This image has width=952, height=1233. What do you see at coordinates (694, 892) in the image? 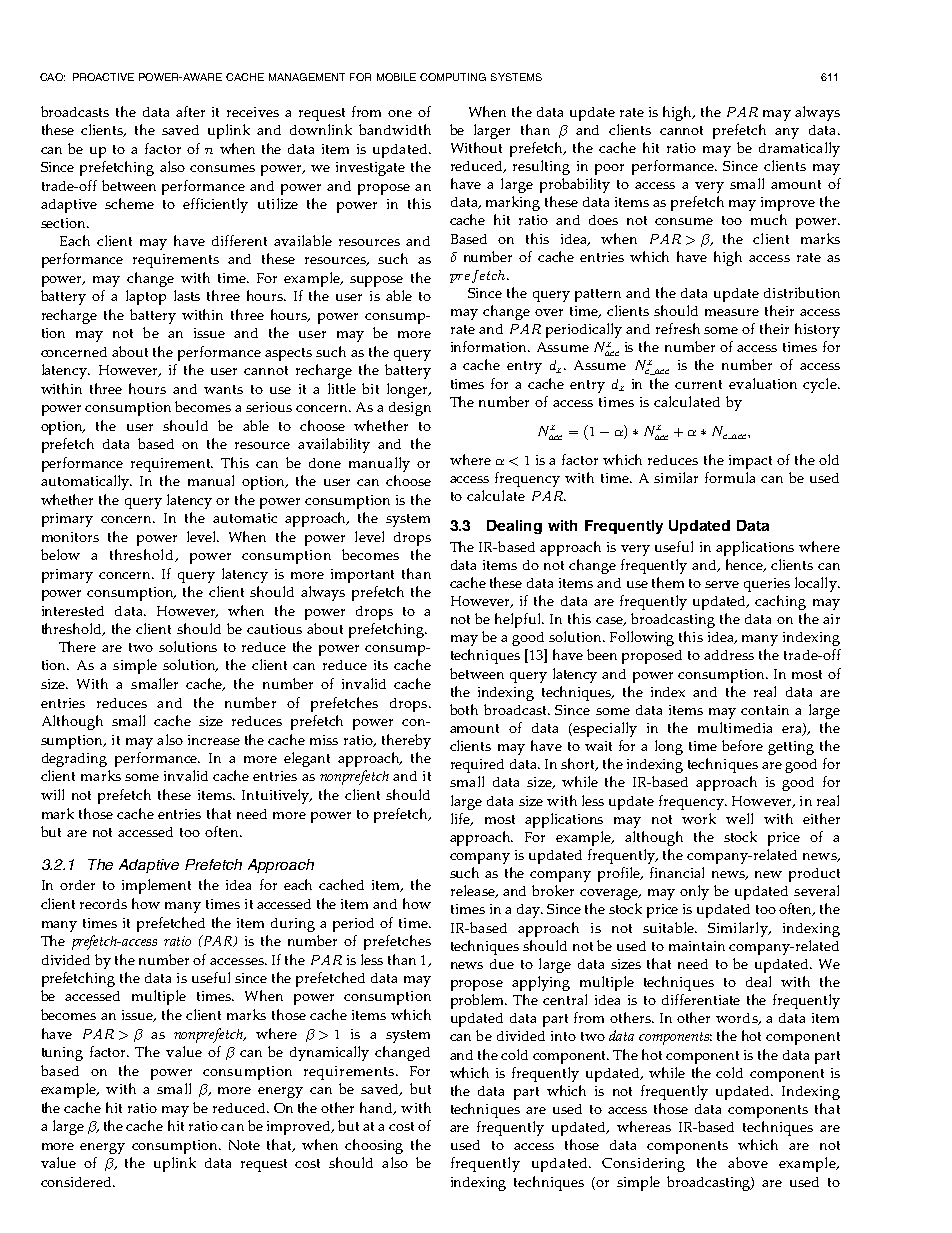
I see `only` at bounding box center [694, 892].
